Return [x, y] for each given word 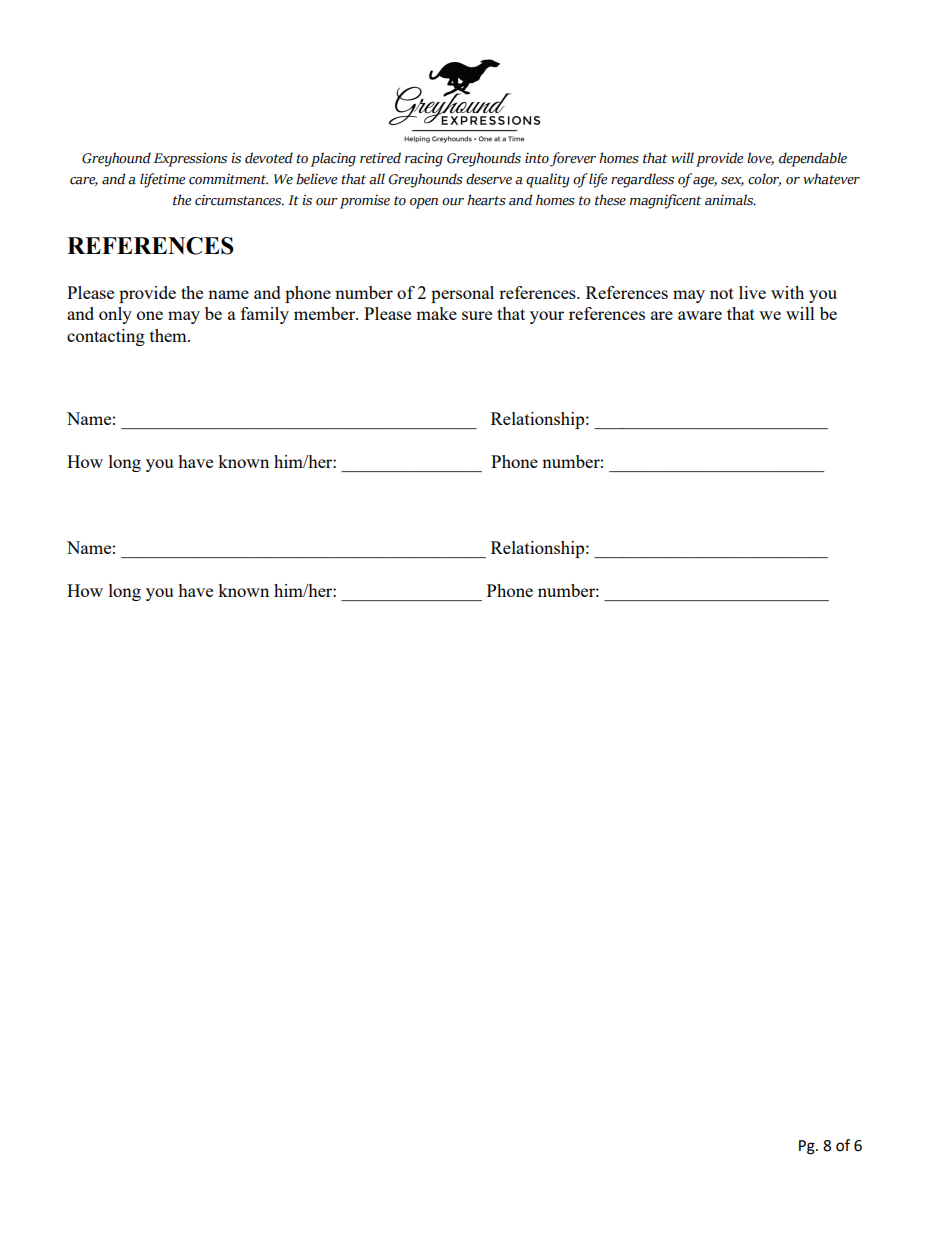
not [722, 293]
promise [365, 202]
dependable [813, 159]
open [424, 203]
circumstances [239, 200]
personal [462, 294]
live [752, 292]
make [436, 313]
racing [424, 160]
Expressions [190, 160]
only [115, 315]
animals [730, 200]
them [169, 335]
